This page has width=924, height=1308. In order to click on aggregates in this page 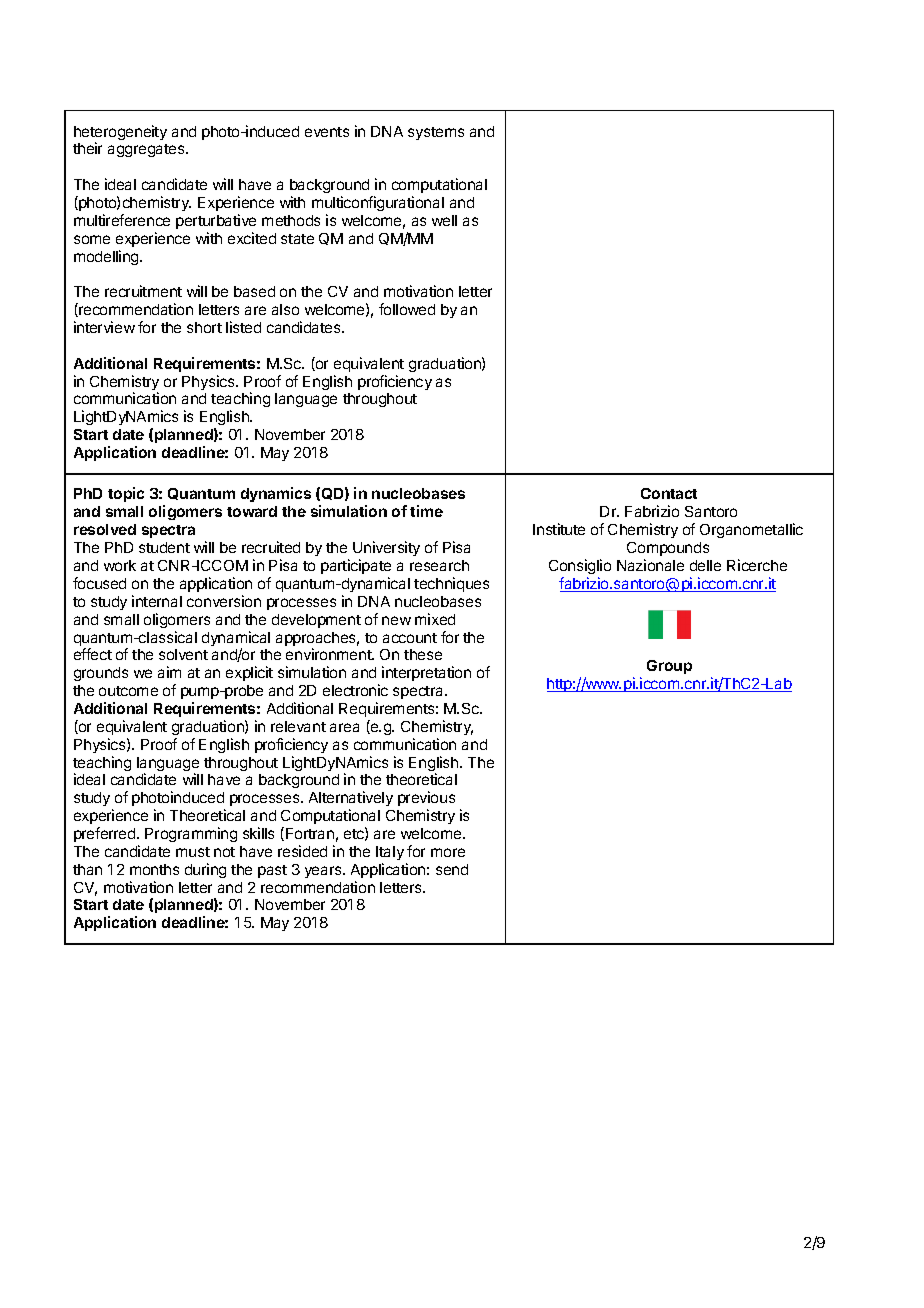, I will do `click(147, 150)`.
